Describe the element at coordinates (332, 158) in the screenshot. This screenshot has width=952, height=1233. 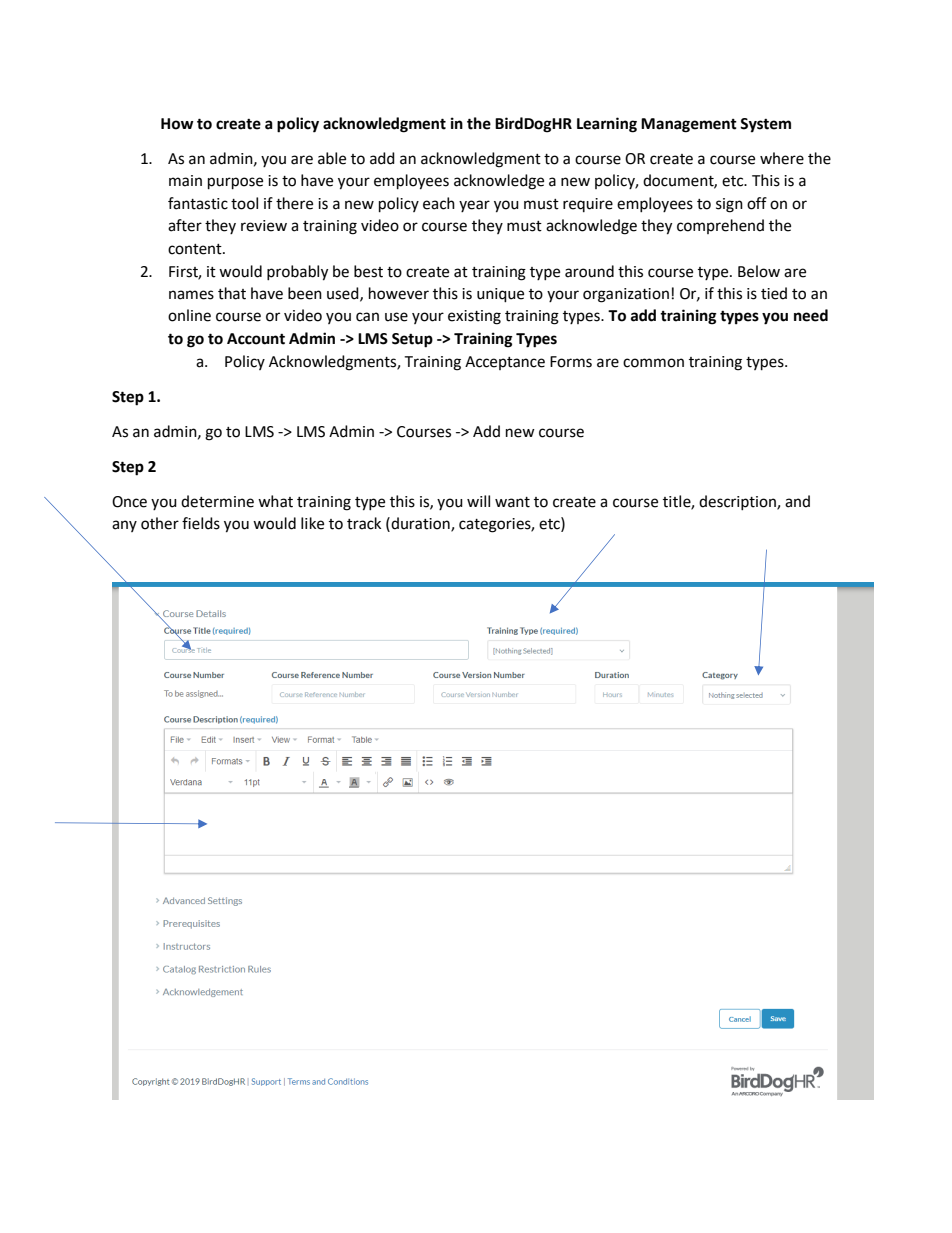
I see `able` at that location.
